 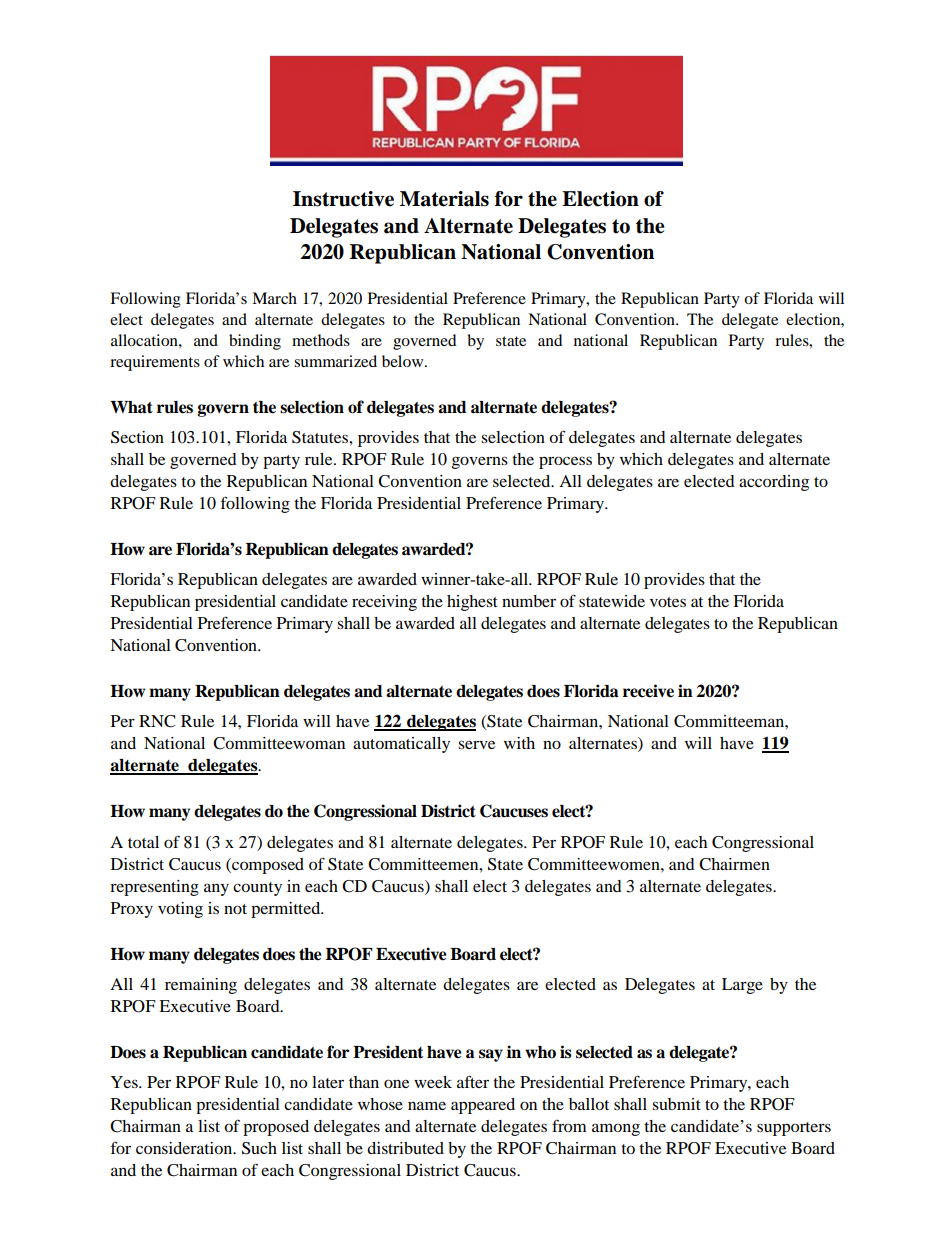 I want to click on March, so click(x=274, y=298).
